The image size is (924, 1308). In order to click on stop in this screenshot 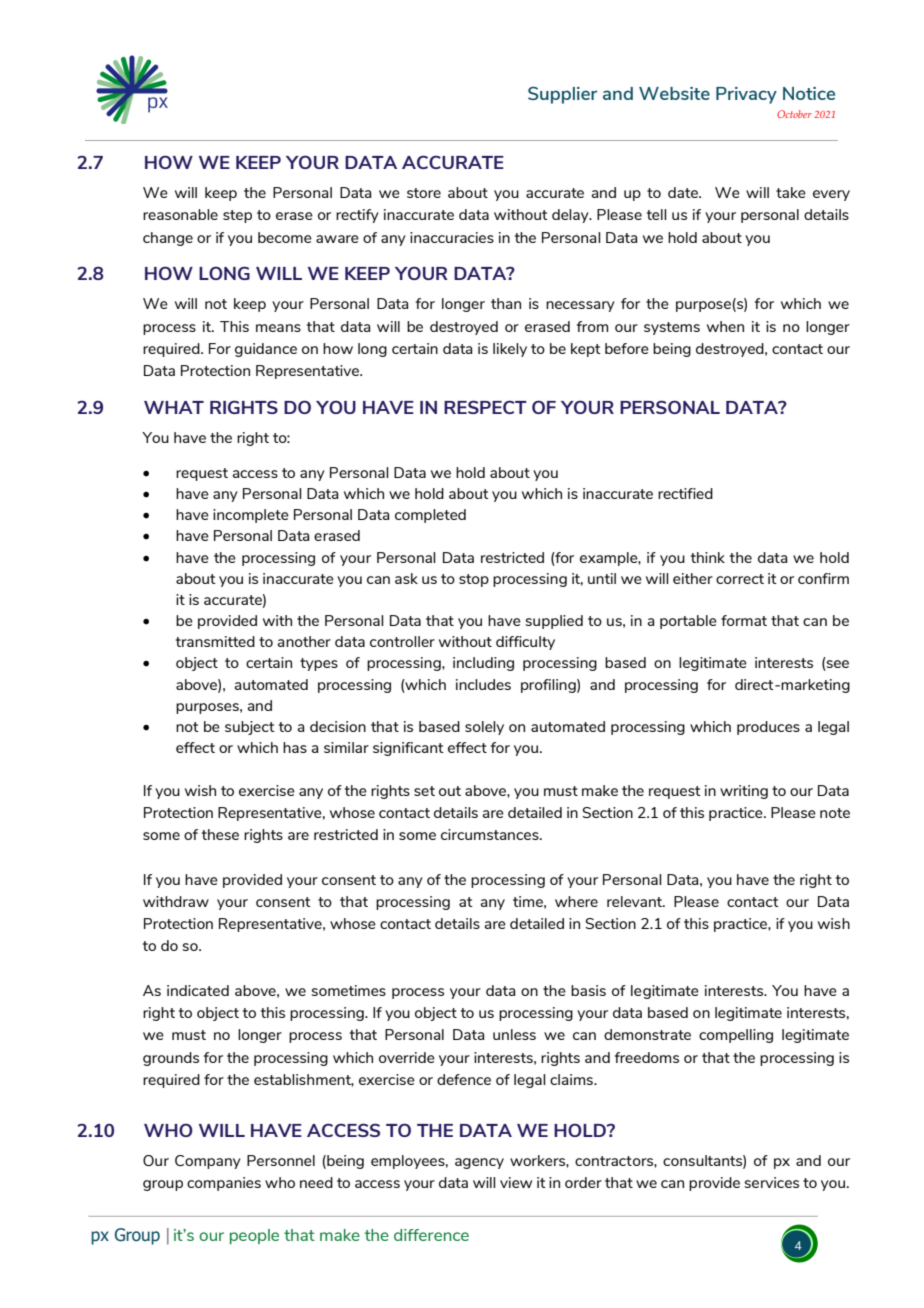, I will do `click(474, 580)`.
